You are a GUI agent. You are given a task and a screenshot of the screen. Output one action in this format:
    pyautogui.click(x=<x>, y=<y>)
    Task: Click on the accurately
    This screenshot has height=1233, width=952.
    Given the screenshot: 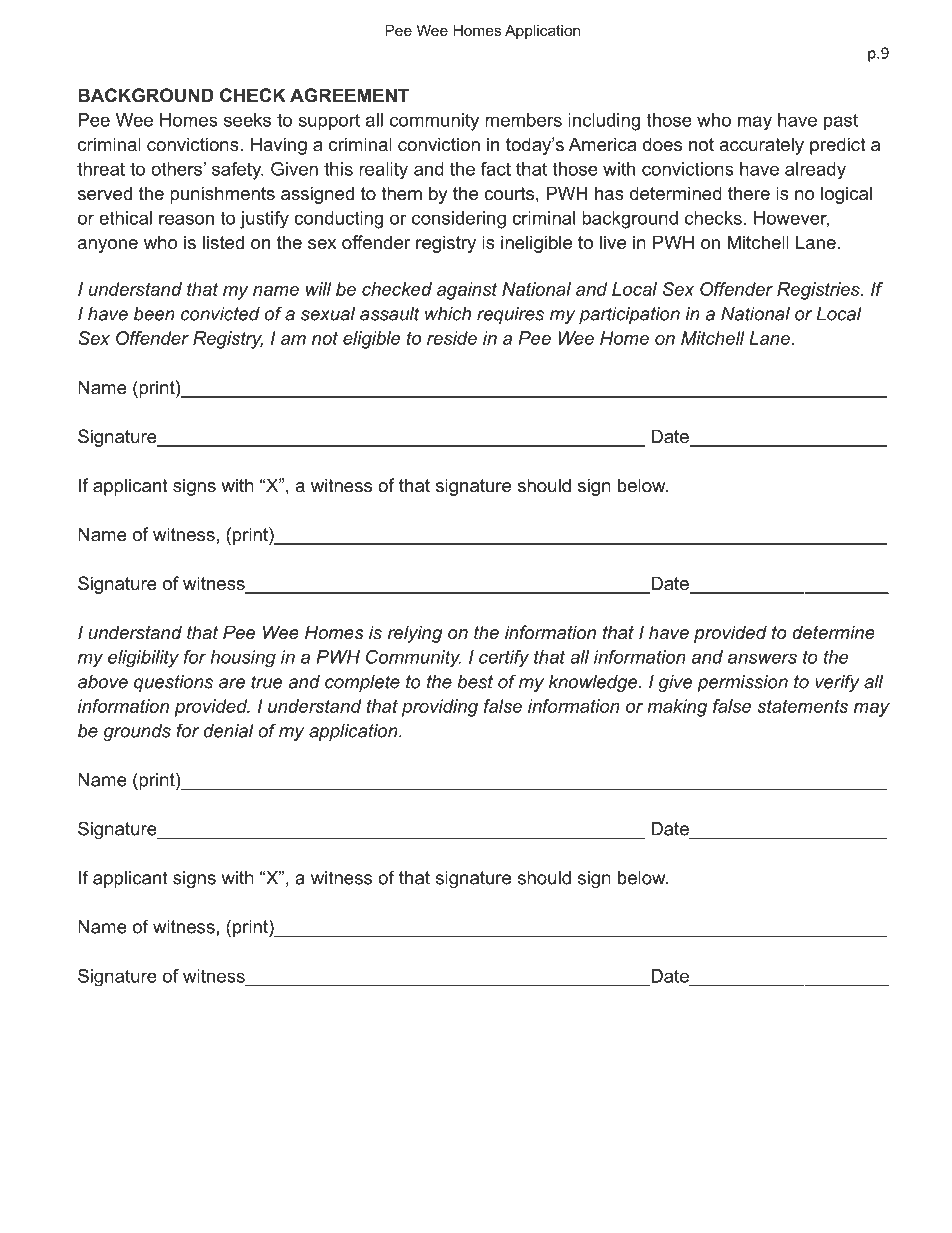 What is the action you would take?
    pyautogui.click(x=761, y=146)
